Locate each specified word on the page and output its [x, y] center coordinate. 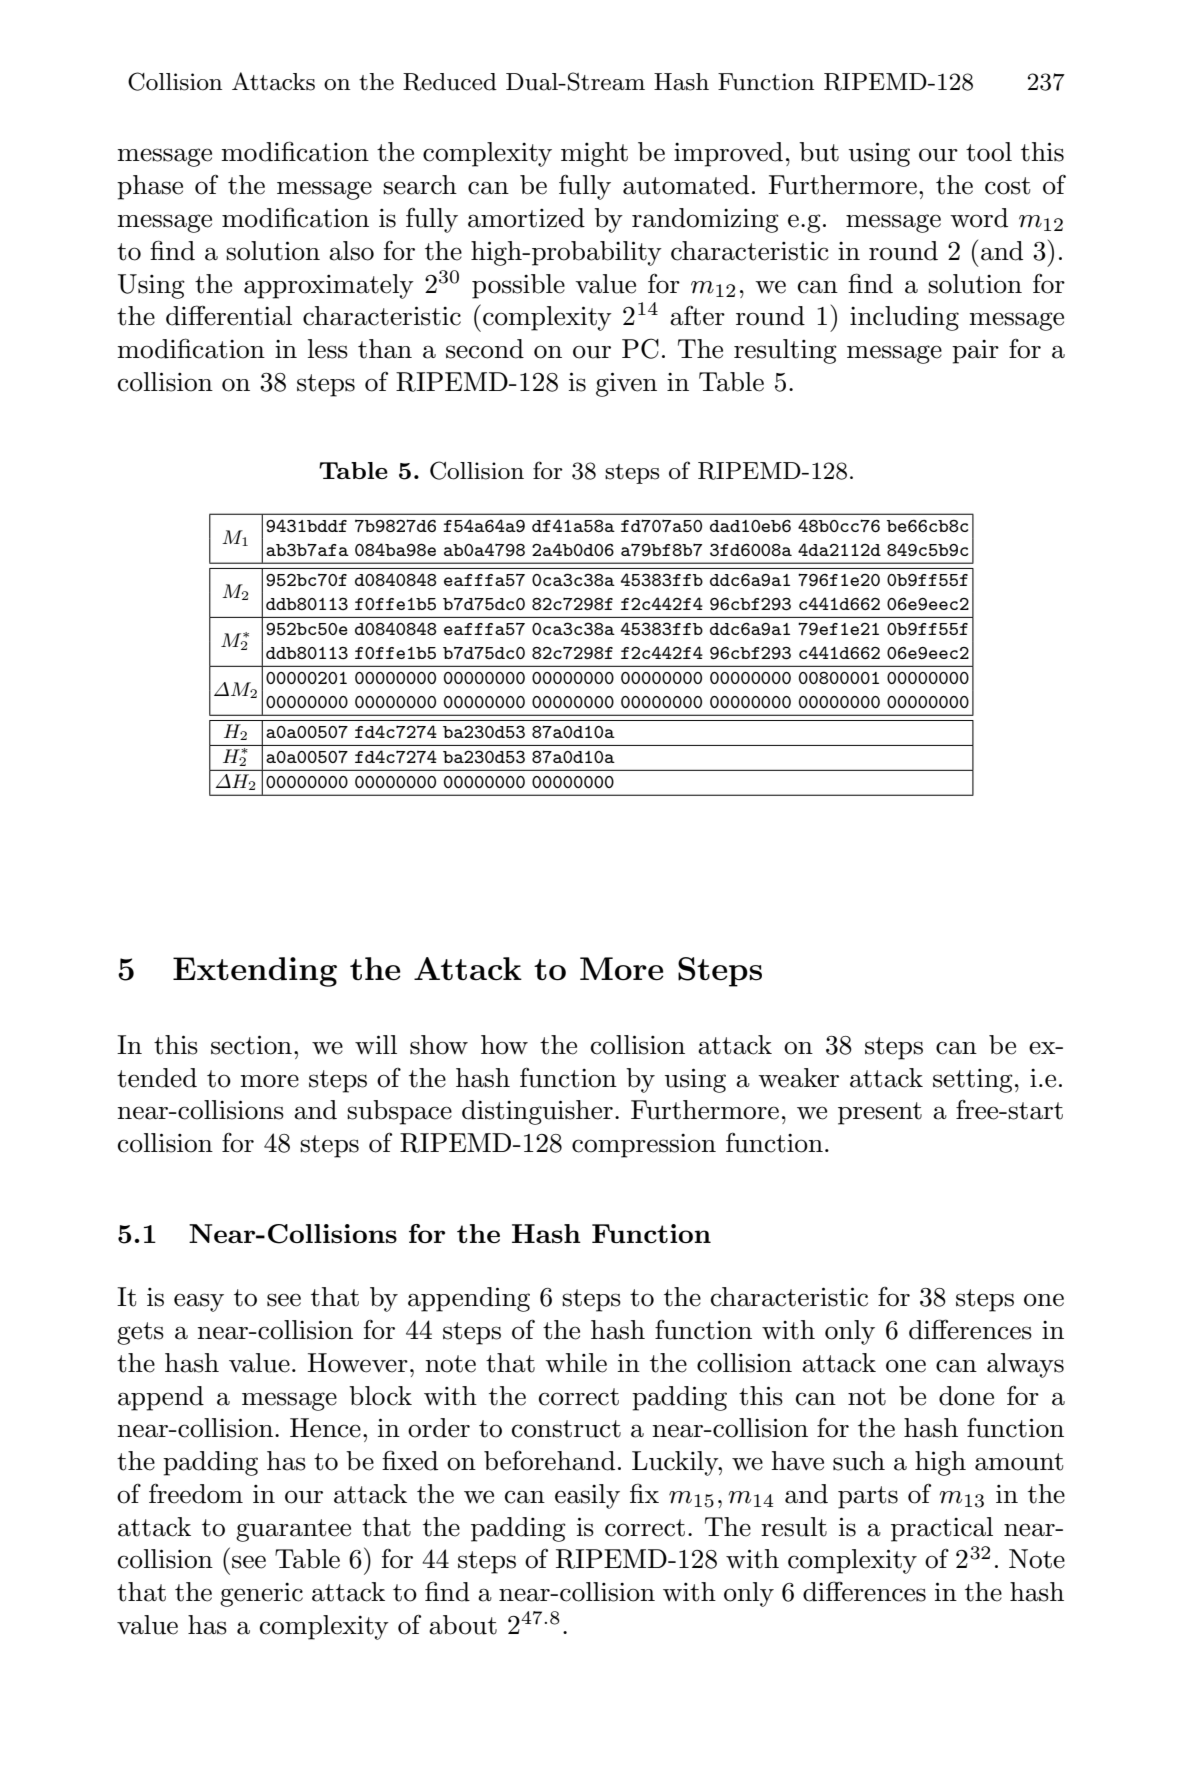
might [594, 154]
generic [261, 1595]
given [626, 384]
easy [199, 1302]
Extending [255, 972]
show [439, 1045]
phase [150, 187]
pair [975, 352]
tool [989, 152]
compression [644, 1146]
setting [973, 1081]
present [880, 1113]
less [328, 349]
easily [587, 1496]
